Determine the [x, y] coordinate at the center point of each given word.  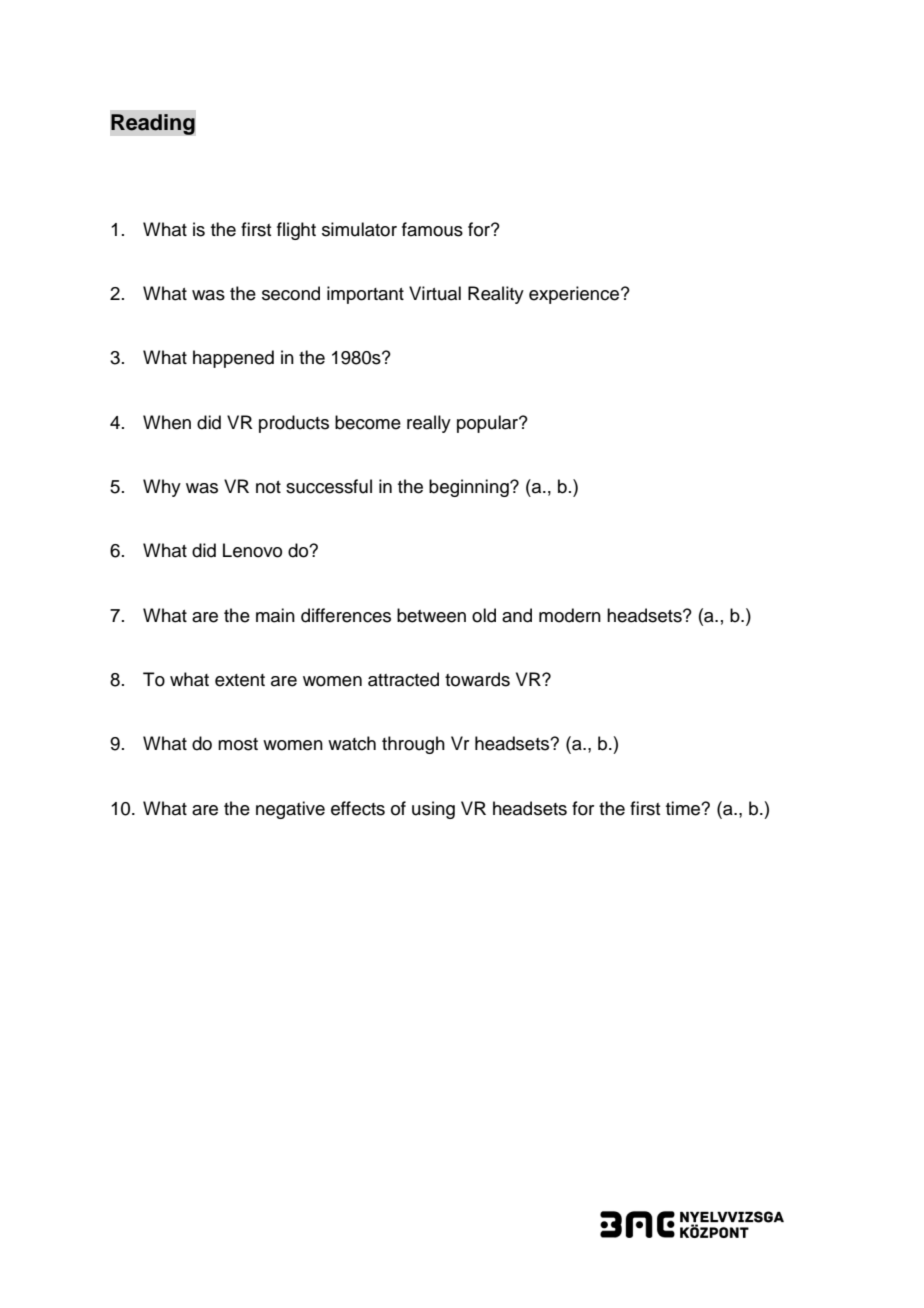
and [517, 615]
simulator [359, 229]
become [368, 422]
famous [432, 229]
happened [233, 359]
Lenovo [252, 550]
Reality [496, 295]
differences [346, 615]
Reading [153, 124]
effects [358, 808]
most [238, 744]
